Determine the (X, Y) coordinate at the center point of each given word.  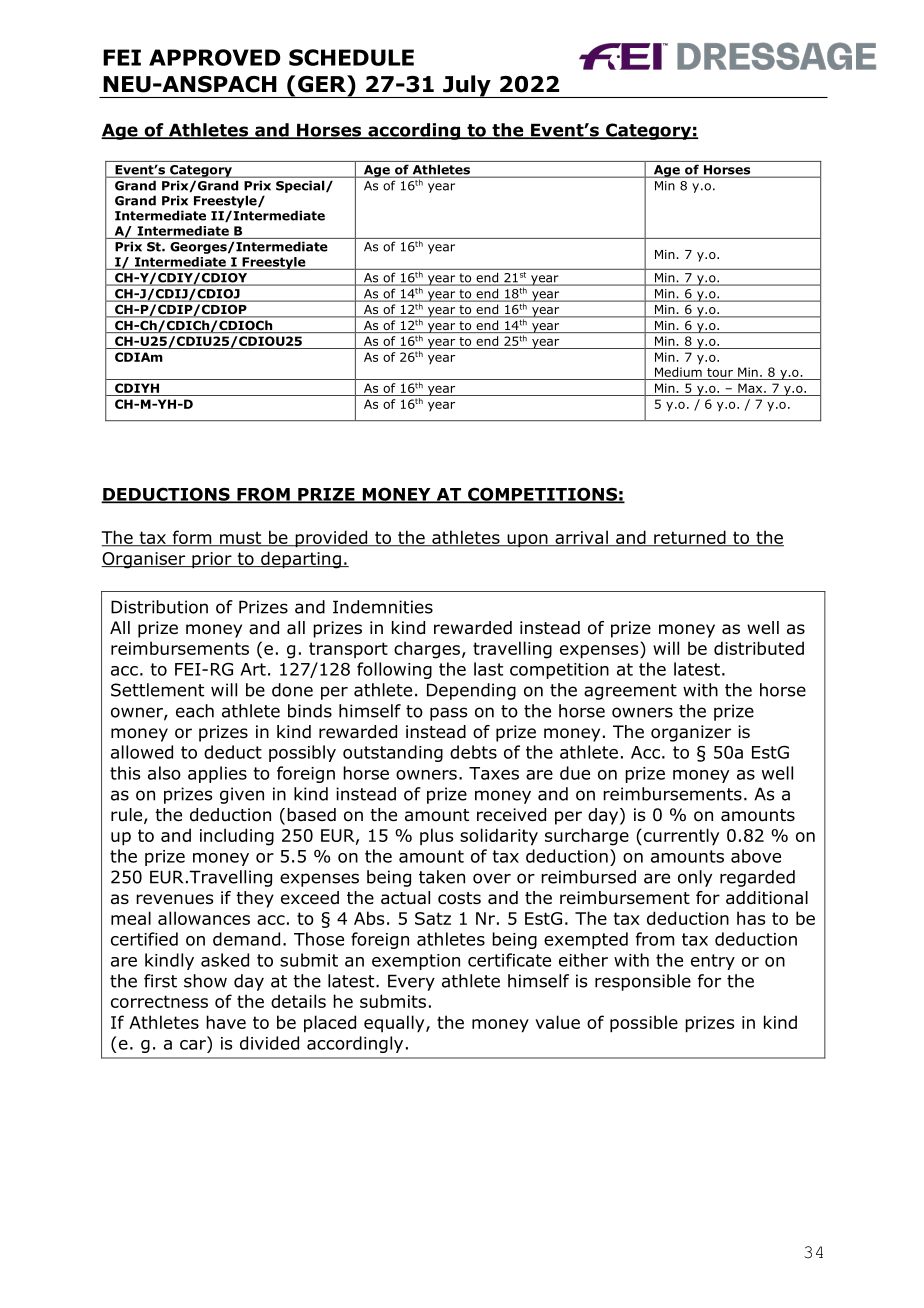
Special (301, 187)
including (237, 837)
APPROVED (215, 57)
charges (428, 650)
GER (323, 85)
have (226, 1022)
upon (527, 541)
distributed (759, 648)
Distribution (159, 607)
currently (680, 837)
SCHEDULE (351, 57)
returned (690, 538)
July (467, 86)
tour (720, 372)
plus (436, 836)
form (192, 538)
